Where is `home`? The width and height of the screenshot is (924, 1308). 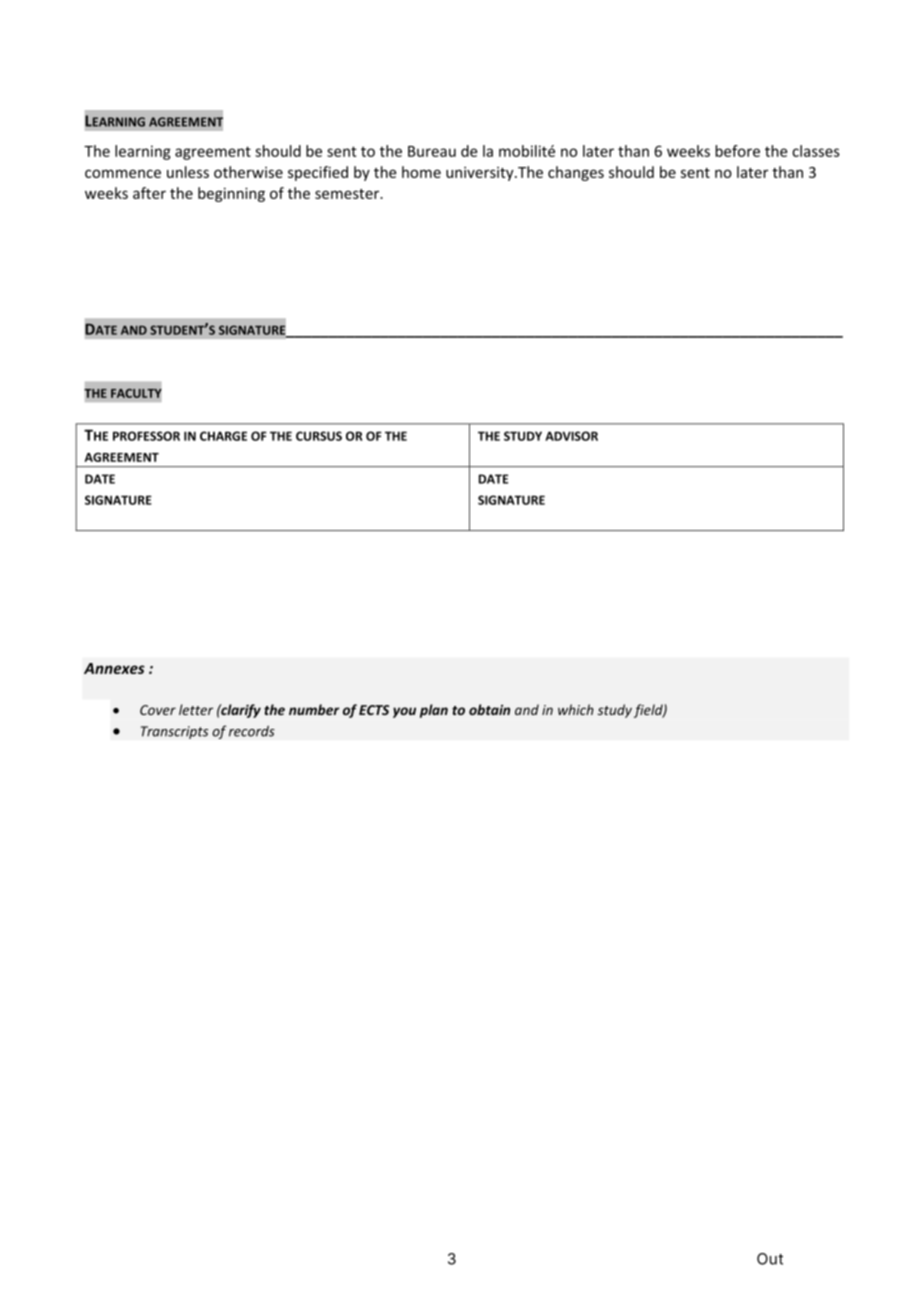
home is located at coordinates (421, 172).
